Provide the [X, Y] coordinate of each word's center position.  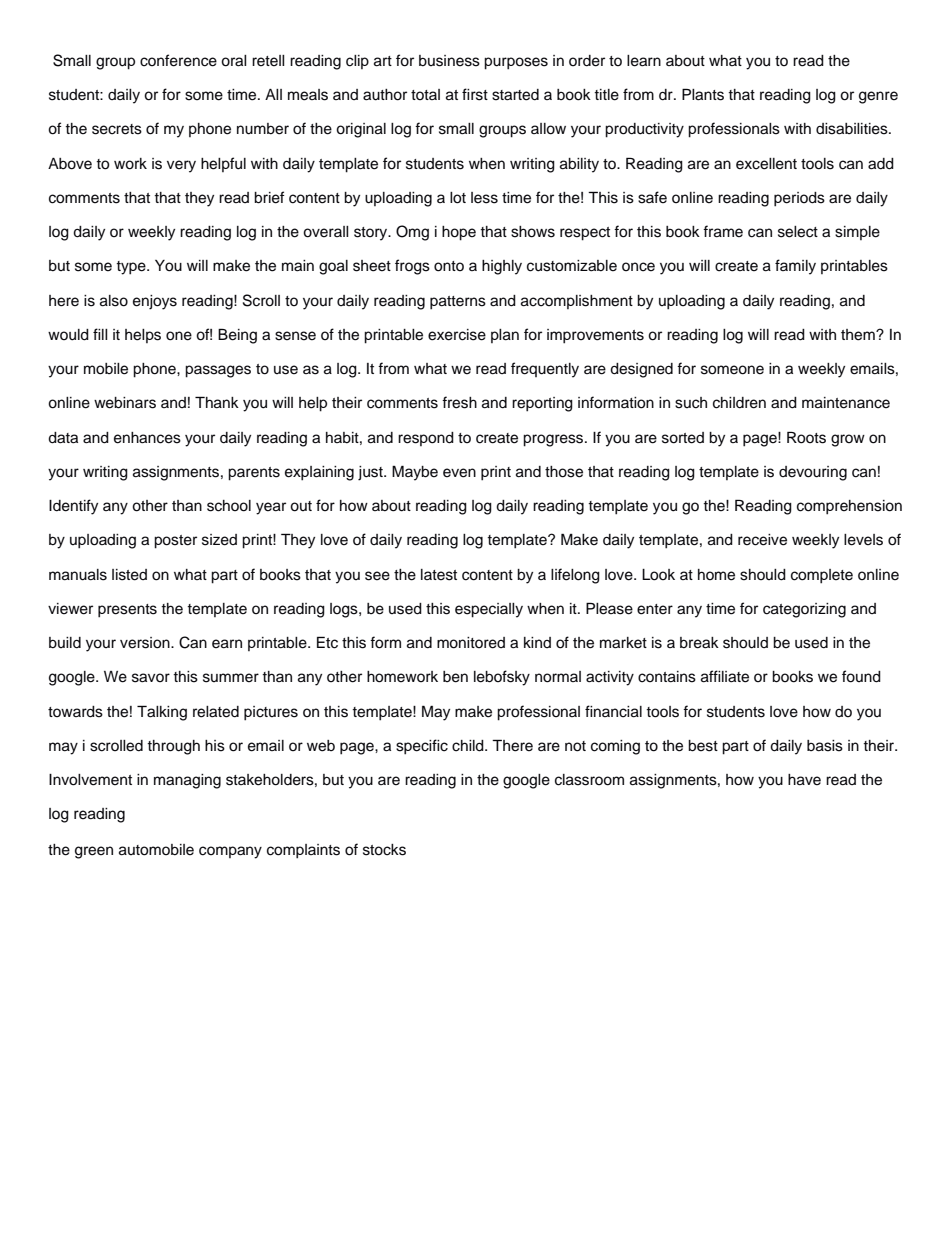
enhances [147, 438]
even [459, 473]
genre [878, 97]
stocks [384, 850]
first [475, 94]
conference [178, 60]
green [94, 852]
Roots [806, 437]
